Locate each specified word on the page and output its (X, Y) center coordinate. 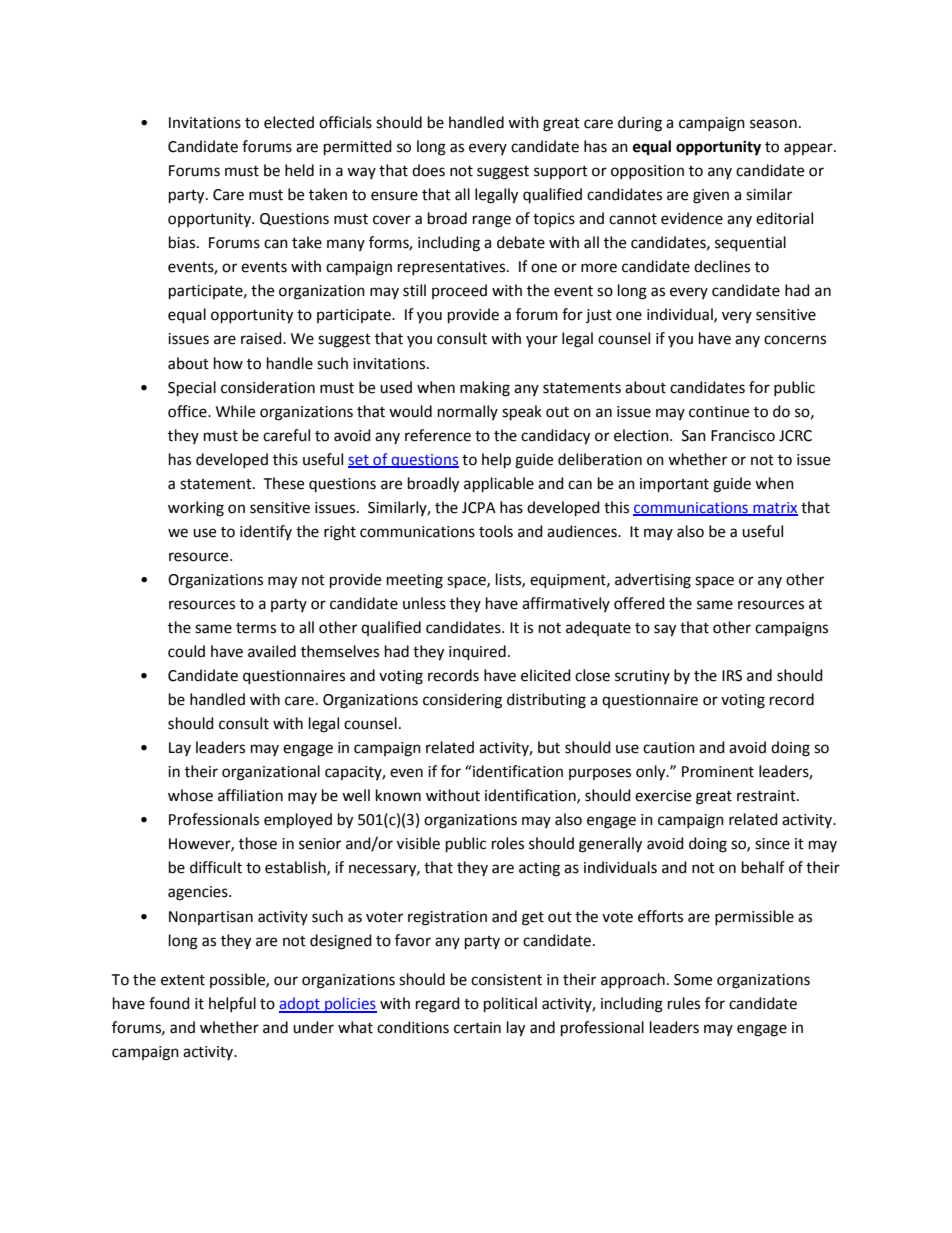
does (428, 170)
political (510, 1005)
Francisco (743, 436)
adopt (300, 1005)
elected (289, 122)
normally (468, 412)
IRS (732, 676)
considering (462, 701)
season (773, 124)
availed (272, 651)
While (235, 411)
